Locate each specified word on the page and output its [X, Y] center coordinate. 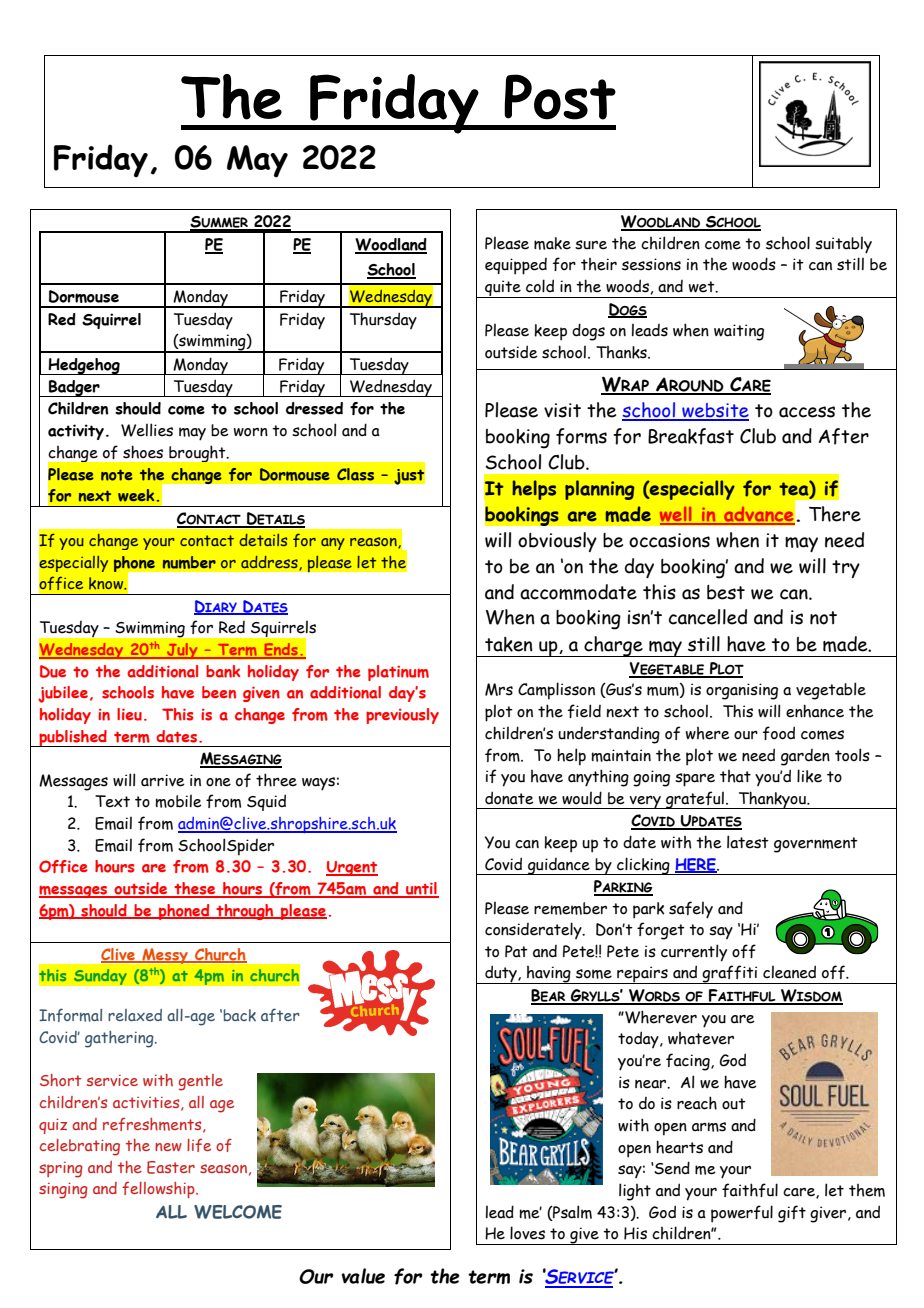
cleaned [789, 972]
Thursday [383, 320]
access [807, 412]
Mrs [499, 689]
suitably [843, 245]
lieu [129, 714]
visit [562, 410]
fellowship [159, 1189]
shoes [143, 452]
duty [501, 974]
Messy [165, 956]
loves [527, 1233]
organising [742, 691]
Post [560, 97]
